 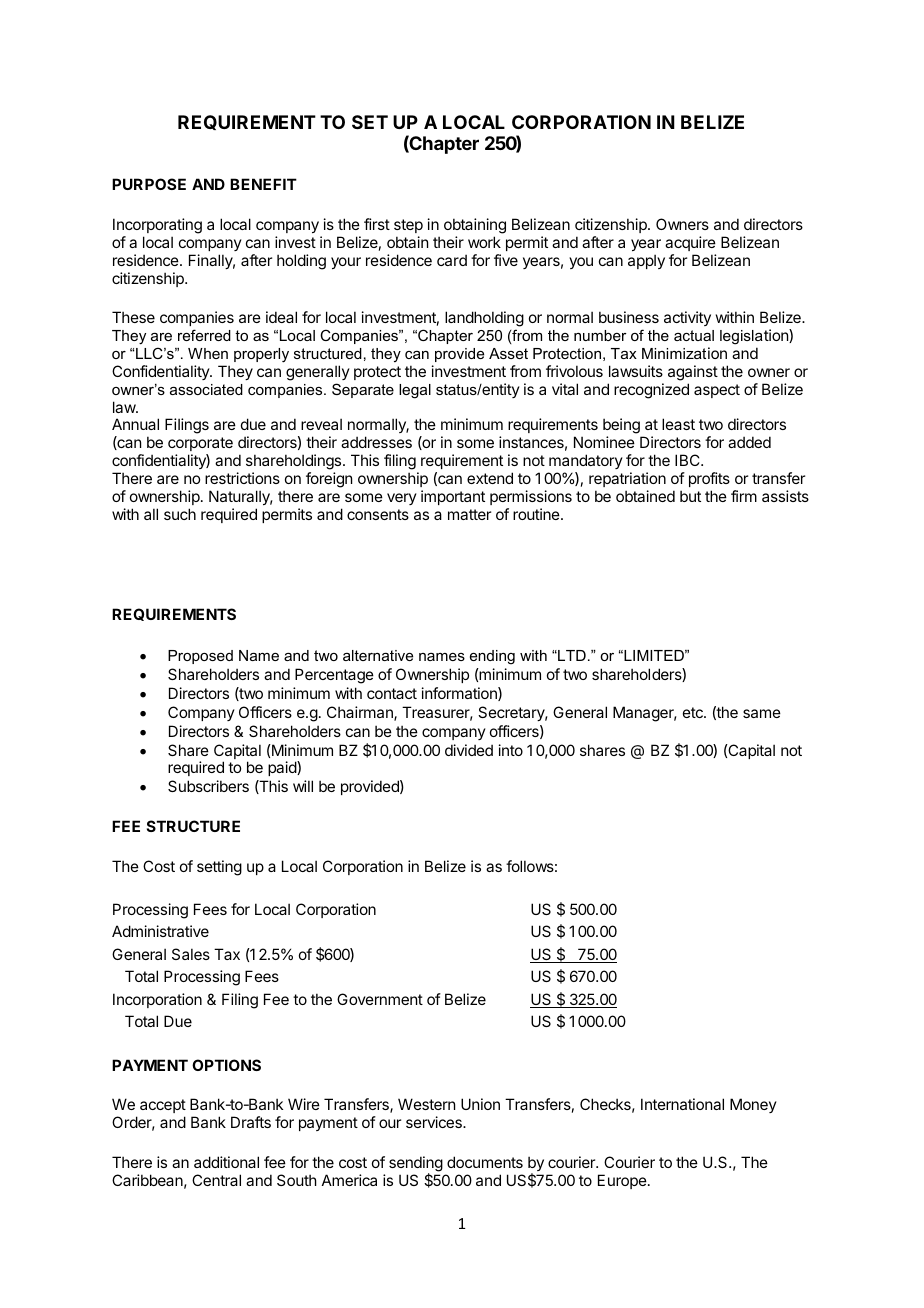 What do you see at coordinates (694, 712) in the image?
I see `etc` at bounding box center [694, 712].
